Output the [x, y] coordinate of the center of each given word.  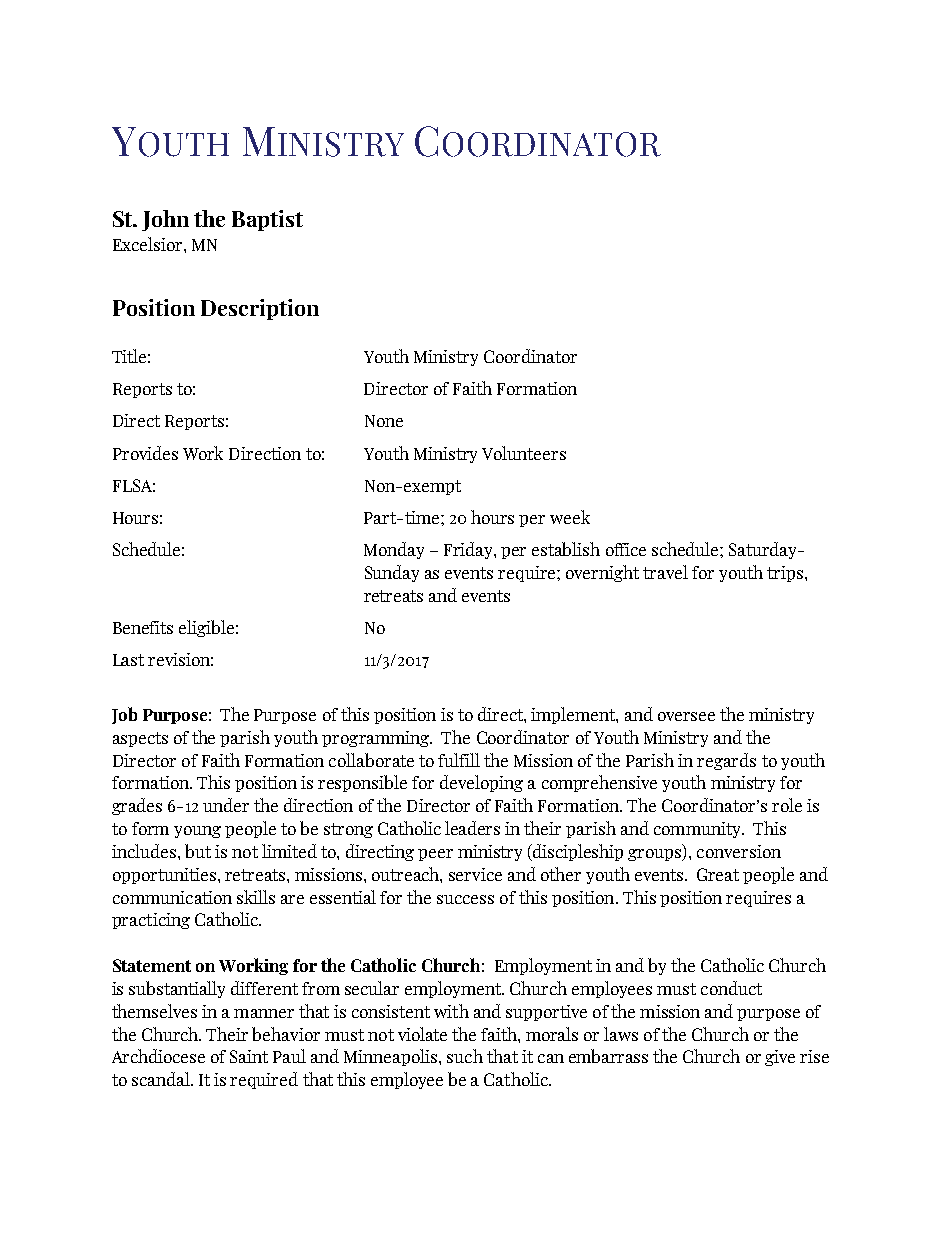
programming [377, 739]
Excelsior [149, 244]
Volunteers [524, 453]
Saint [249, 1056]
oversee [686, 716]
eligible [206, 628]
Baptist [267, 220]
